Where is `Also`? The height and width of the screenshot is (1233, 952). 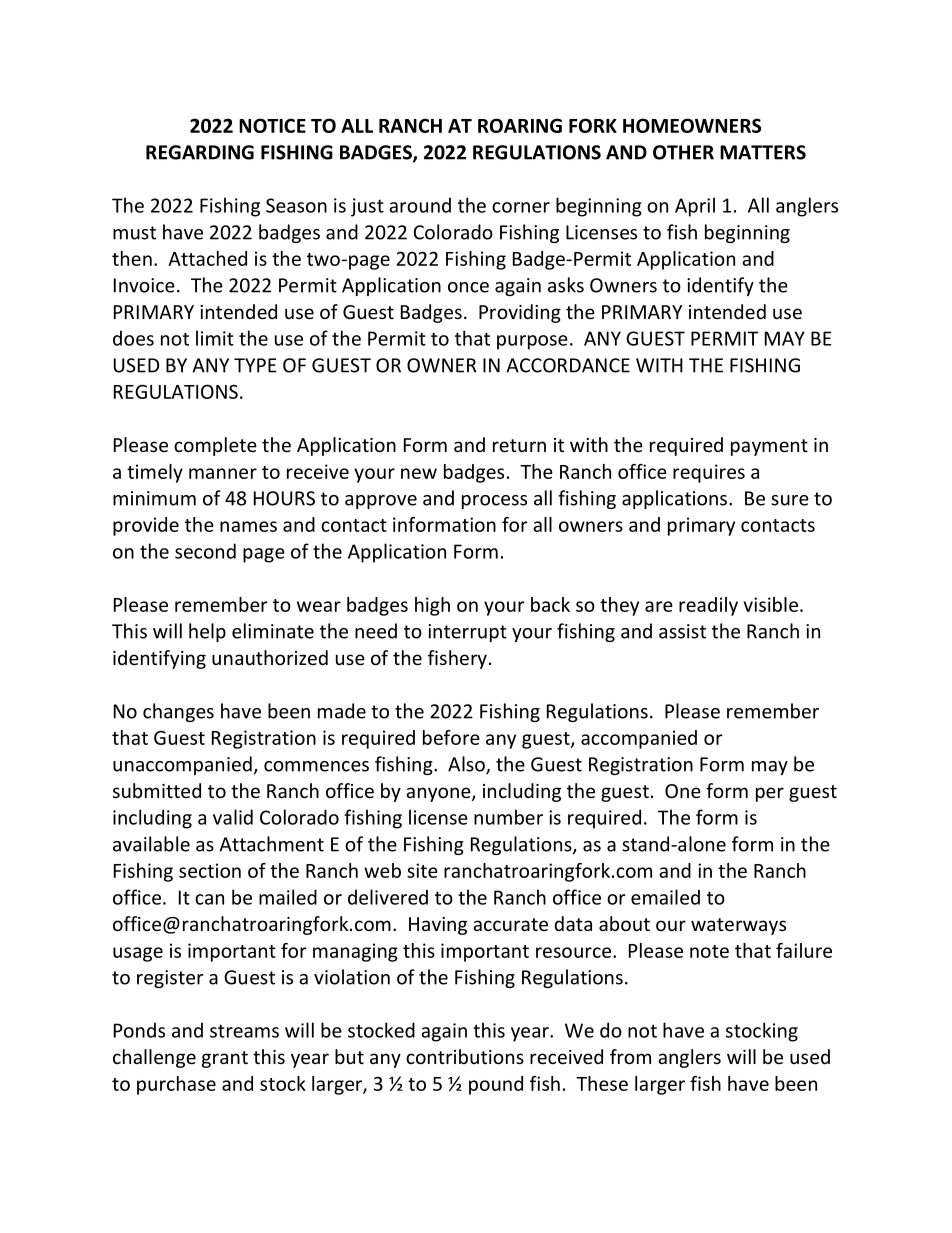 Also is located at coordinates (467, 765).
